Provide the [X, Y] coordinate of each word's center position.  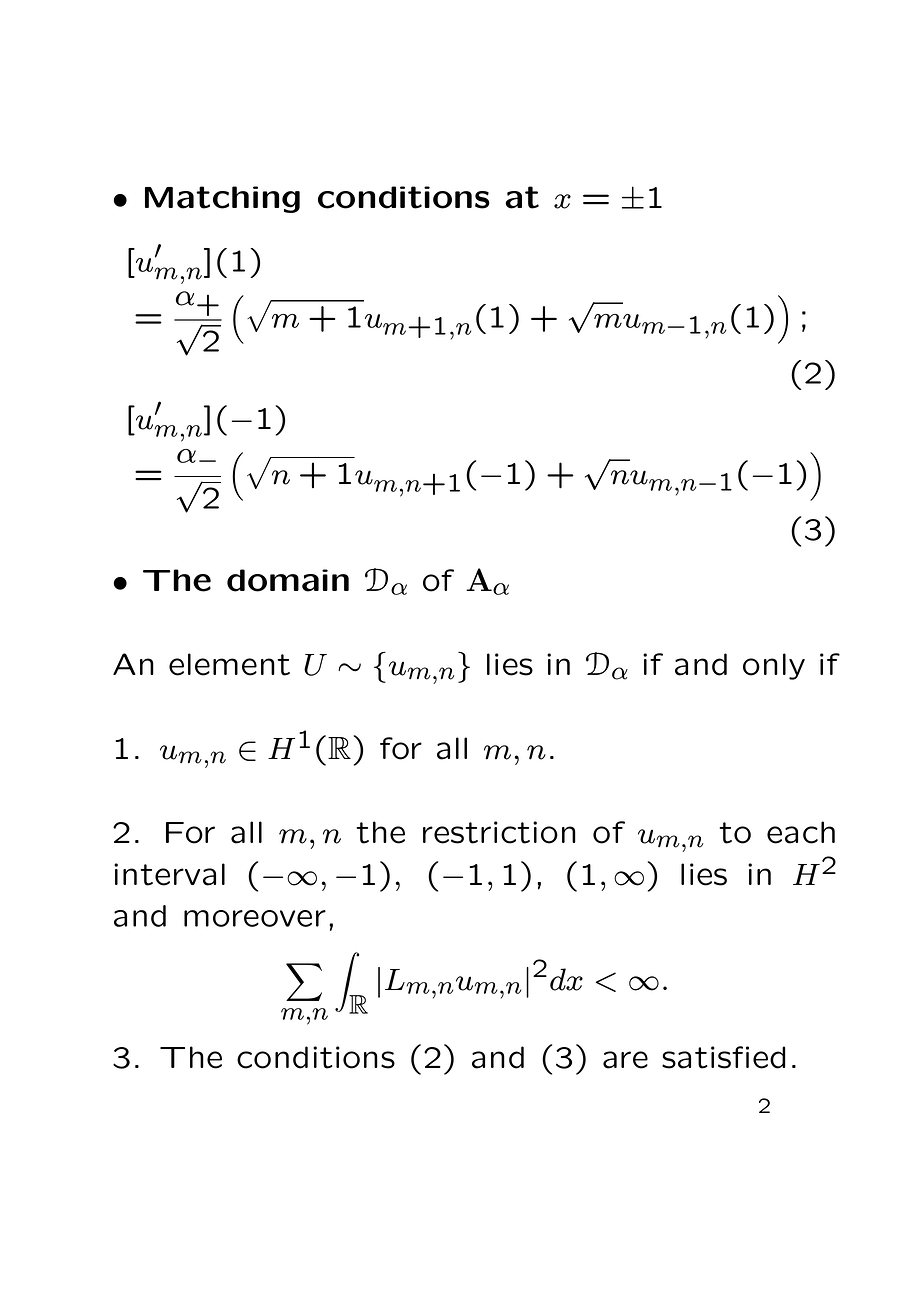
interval [169, 874]
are [625, 1060]
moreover [255, 918]
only [774, 666]
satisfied [723, 1057]
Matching [222, 199]
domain [288, 580]
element [229, 664]
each [801, 832]
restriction [499, 832]
